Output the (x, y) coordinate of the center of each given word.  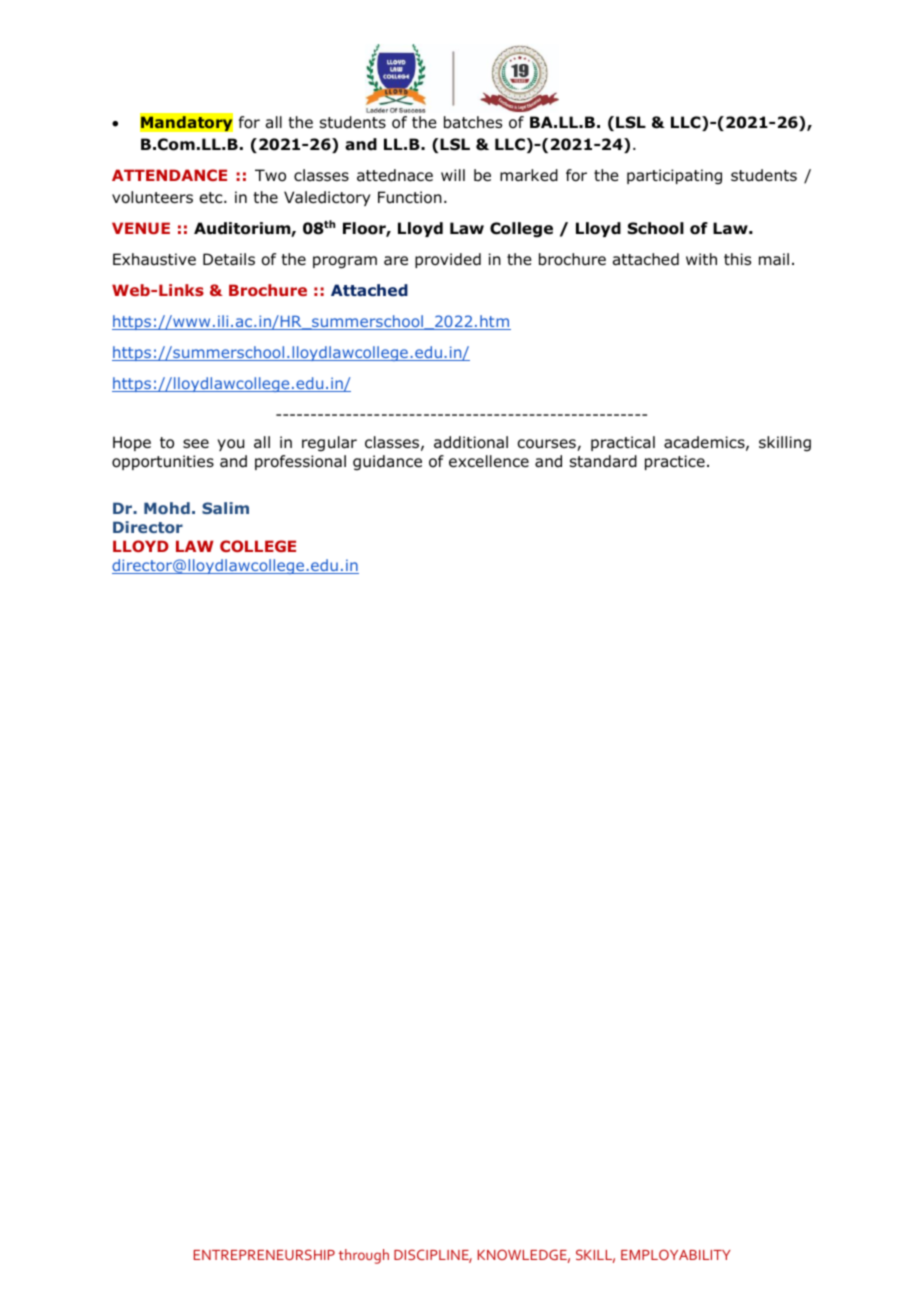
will (453, 175)
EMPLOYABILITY (676, 1254)
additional (471, 442)
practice (675, 462)
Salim (225, 508)
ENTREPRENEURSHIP (264, 1254)
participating (674, 176)
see (196, 443)
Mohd (167, 508)
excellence (489, 461)
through (363, 1256)
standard (603, 461)
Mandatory (186, 123)
